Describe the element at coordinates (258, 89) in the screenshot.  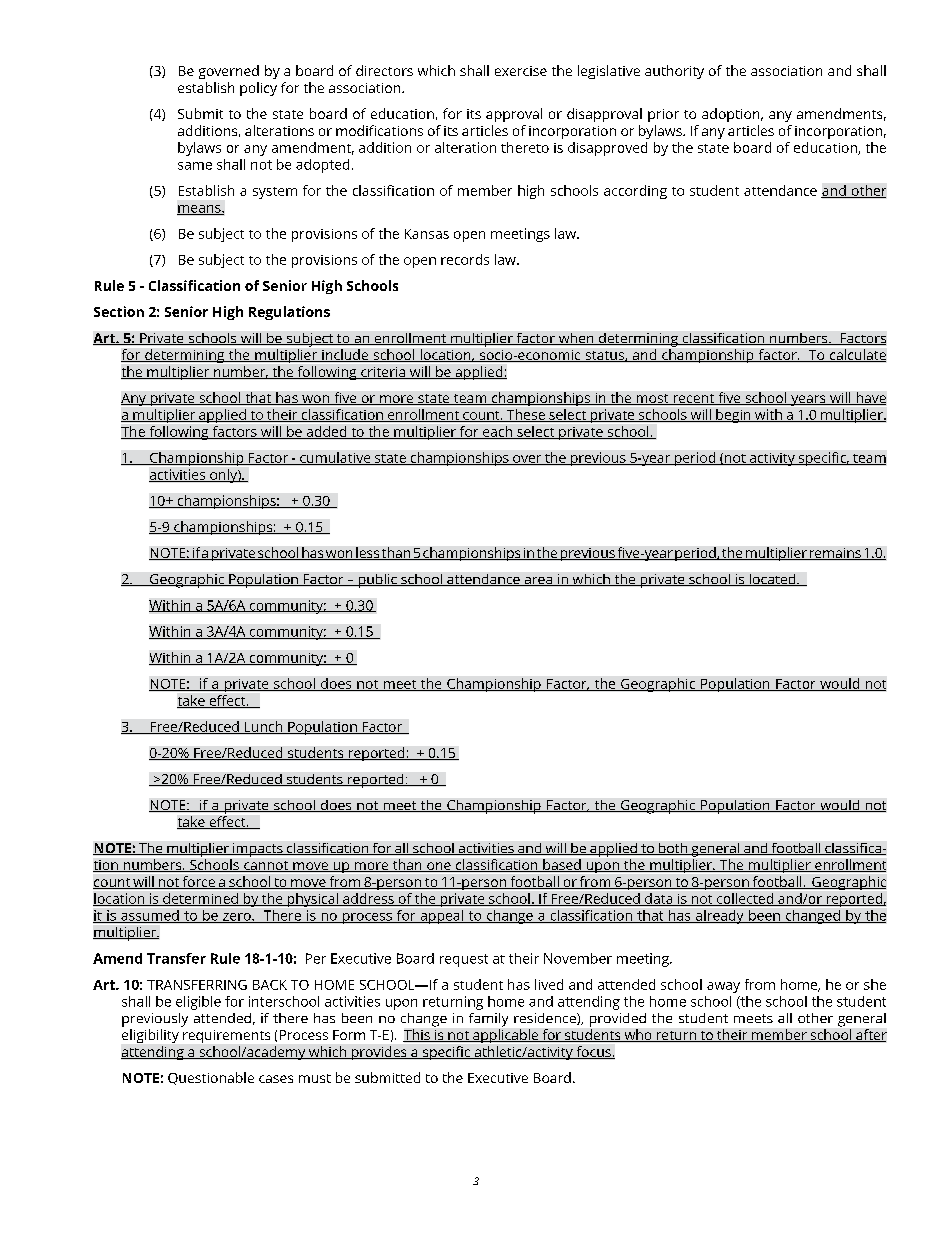
I see `policy` at that location.
